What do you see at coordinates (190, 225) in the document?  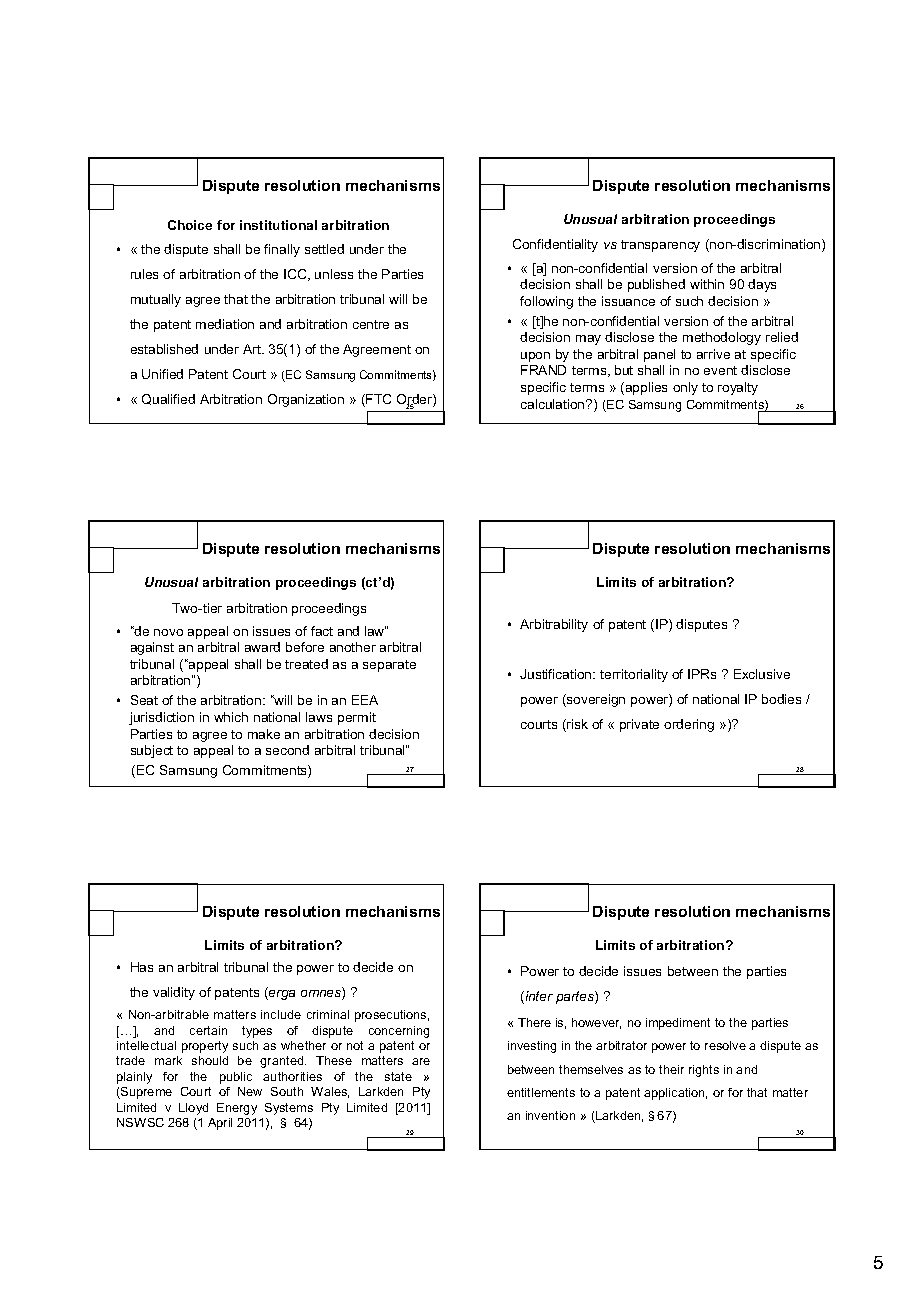 I see `Choice` at bounding box center [190, 225].
